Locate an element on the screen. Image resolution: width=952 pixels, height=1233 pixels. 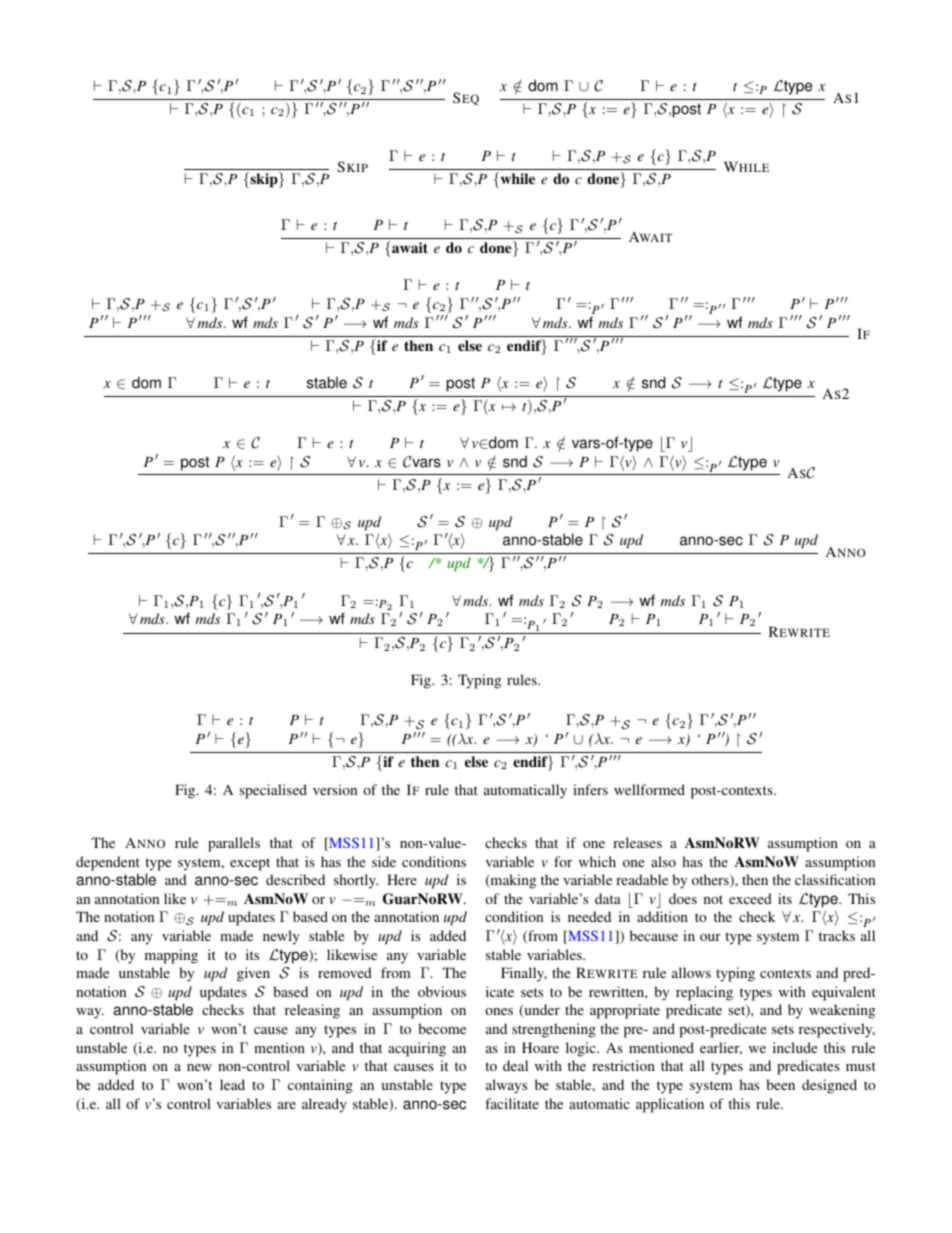
releases is located at coordinates (637, 842).
